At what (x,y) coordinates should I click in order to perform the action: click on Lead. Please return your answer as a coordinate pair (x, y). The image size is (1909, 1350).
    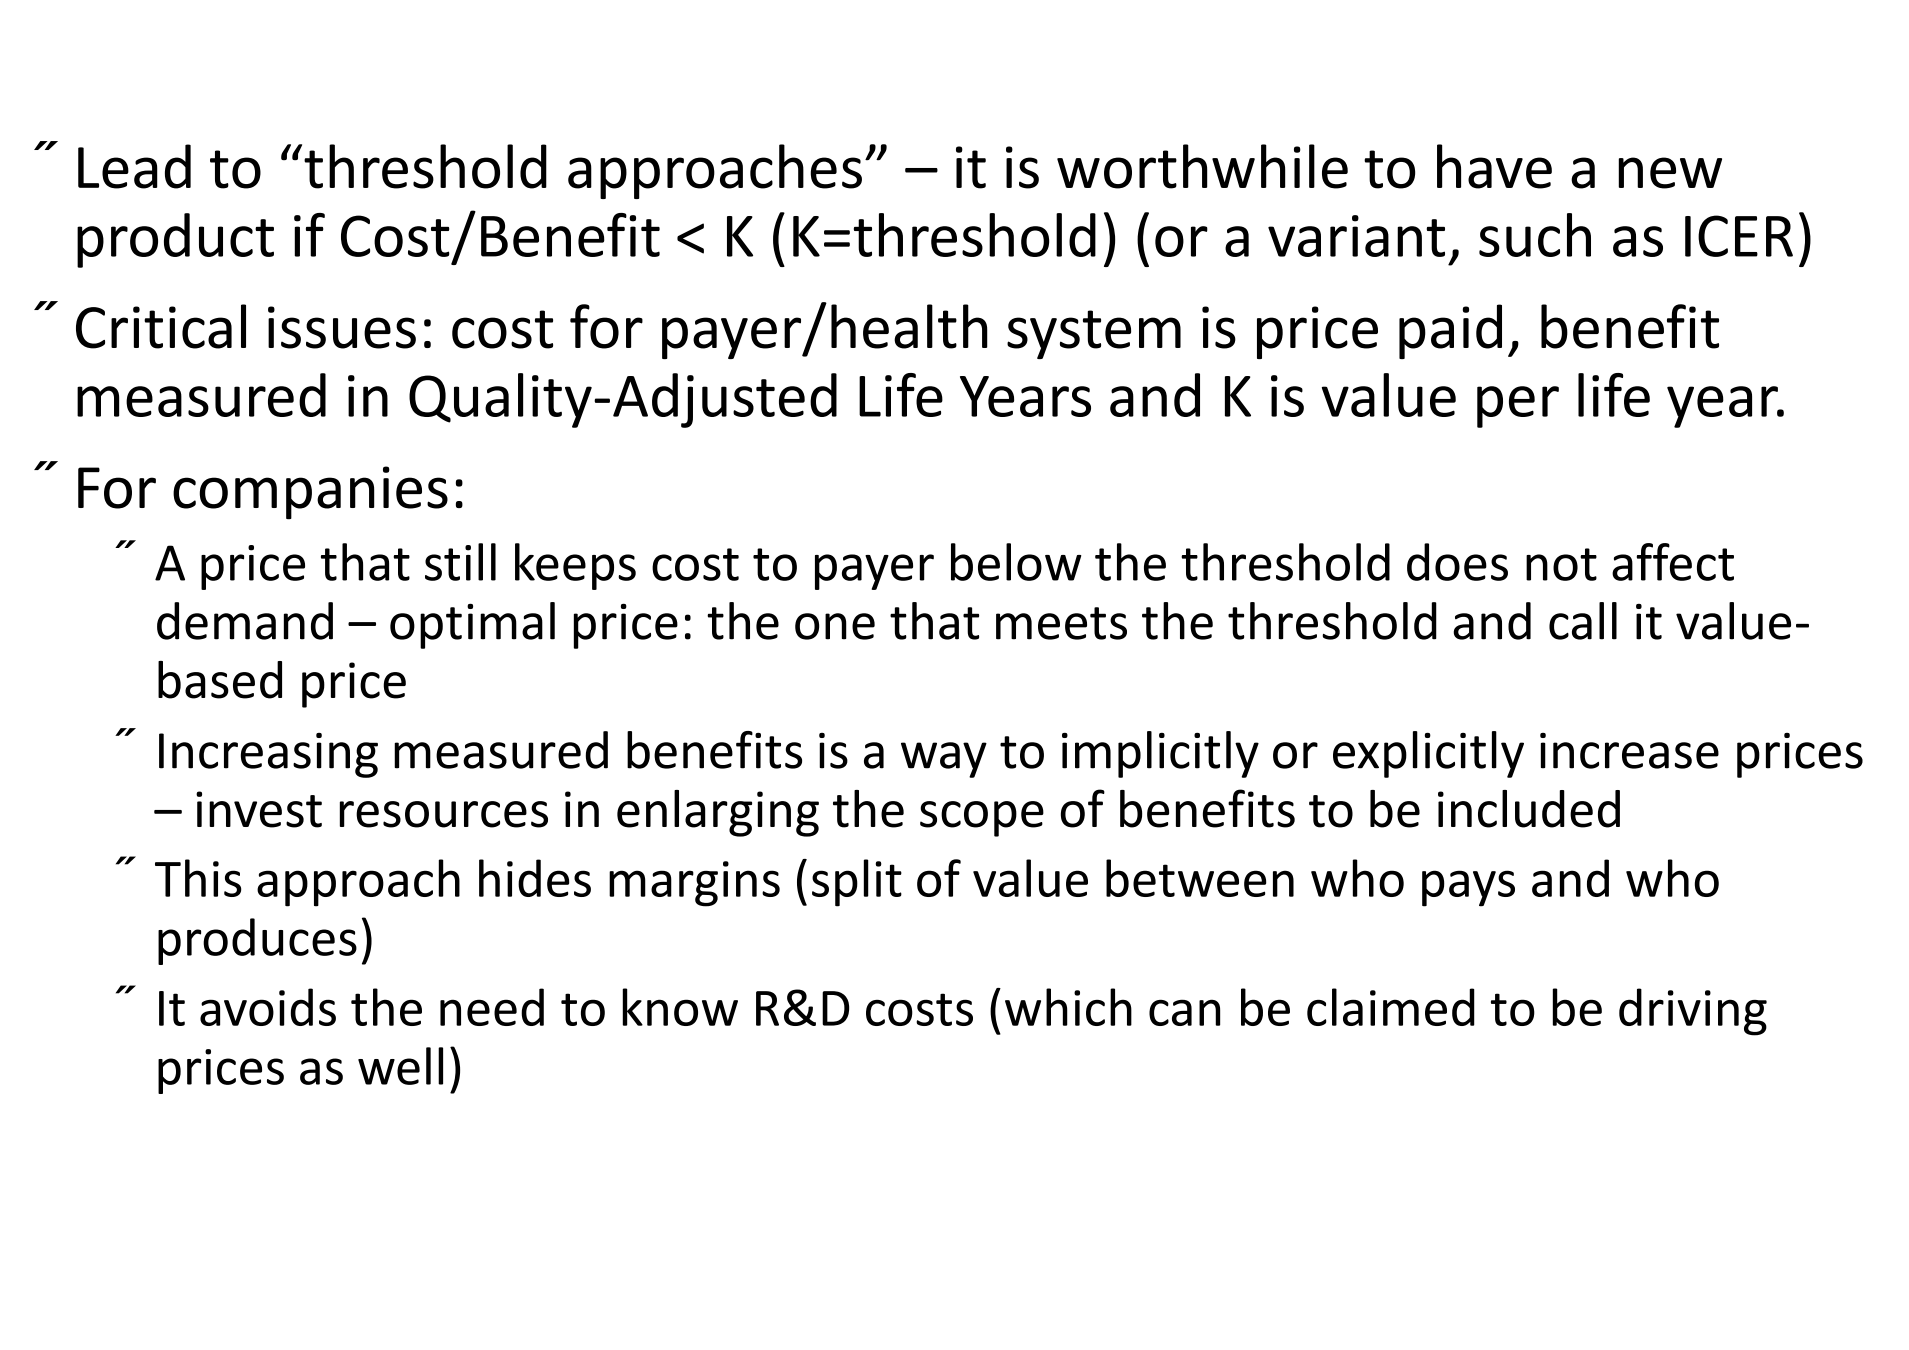
    Looking at the image, I should click on (134, 166).
